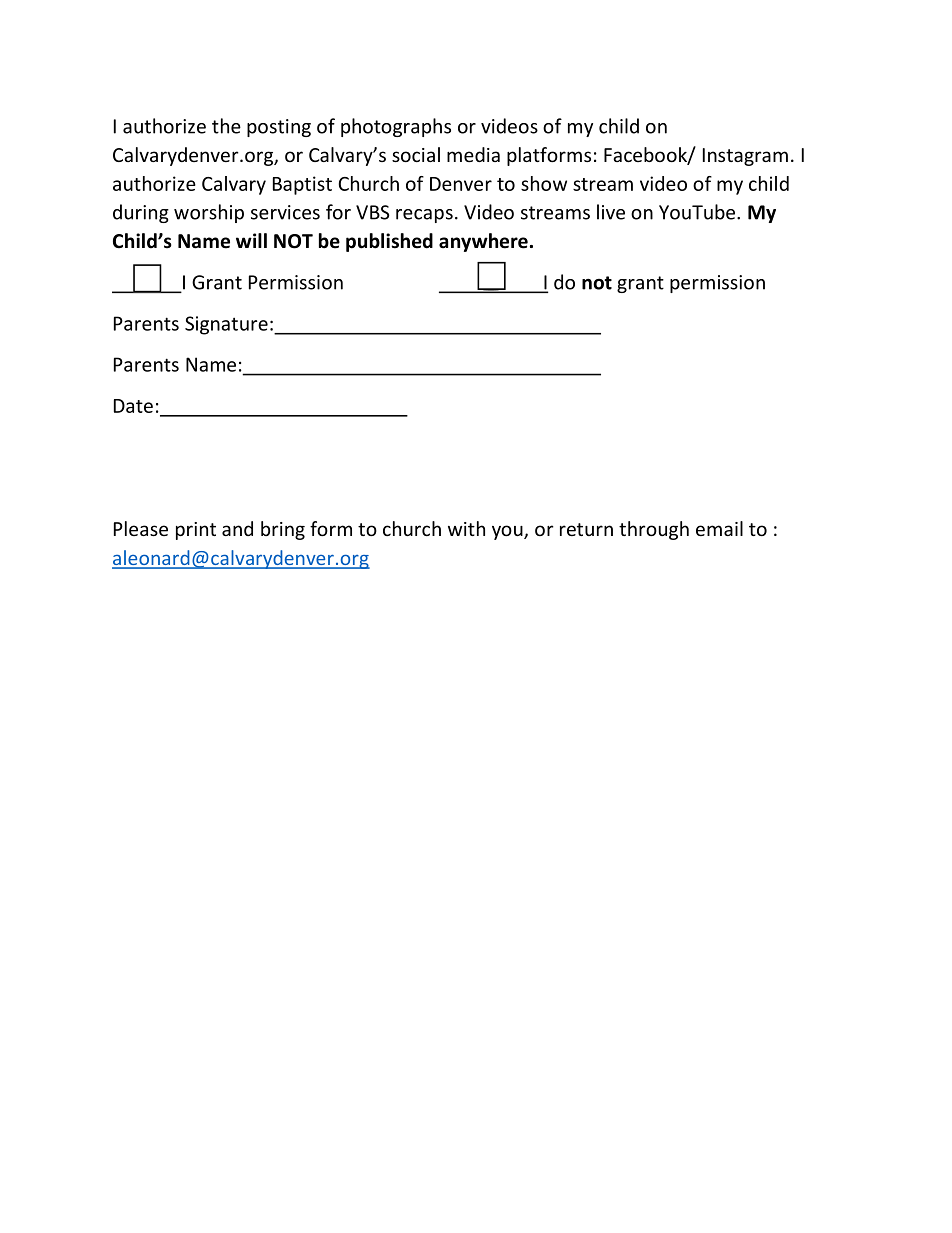  What do you see at coordinates (196, 531) in the document?
I see `print` at bounding box center [196, 531].
